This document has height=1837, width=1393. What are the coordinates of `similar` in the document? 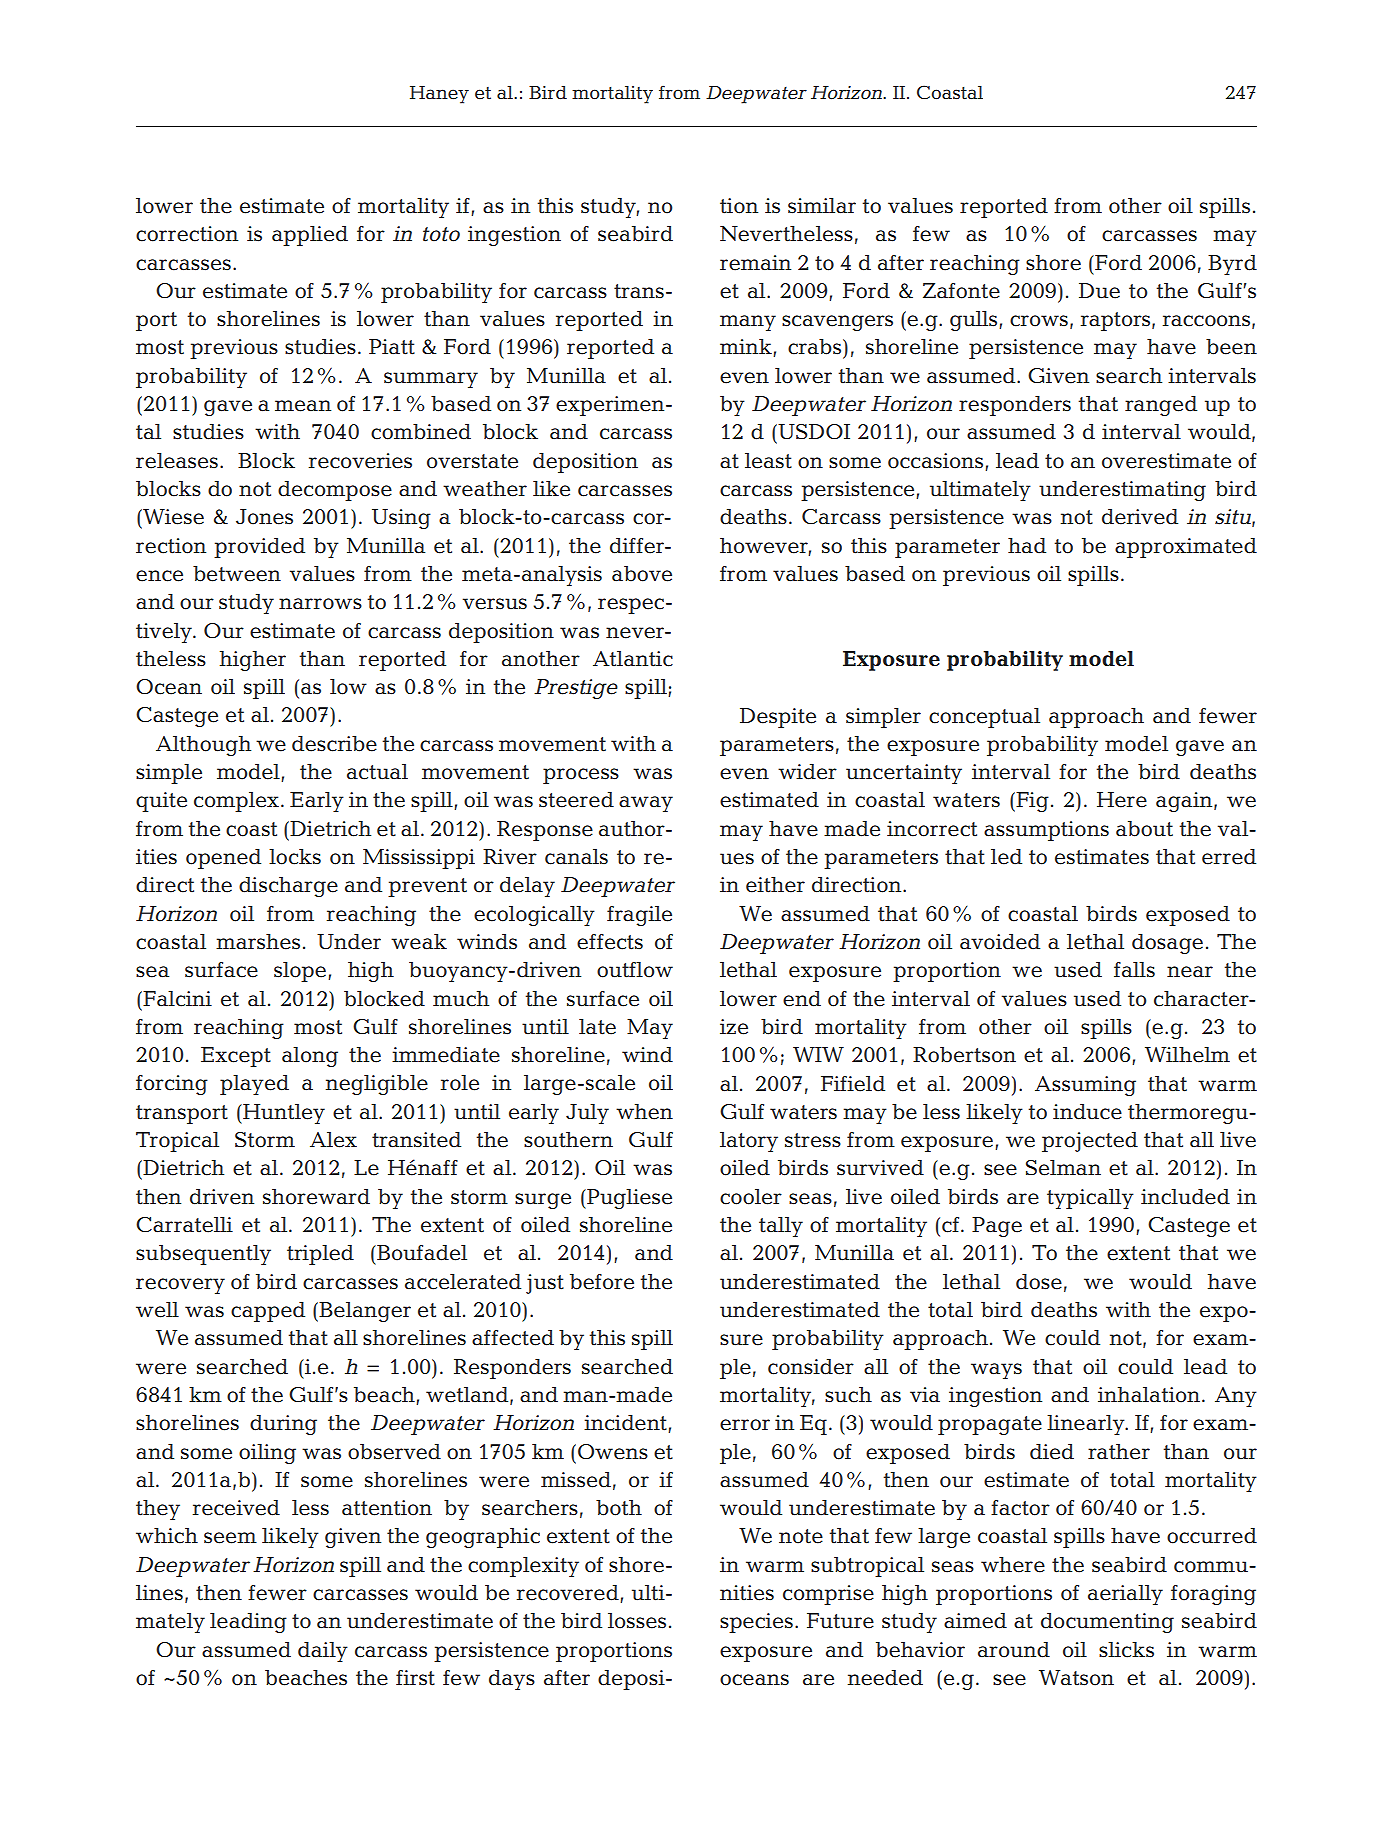 It's located at (822, 206).
